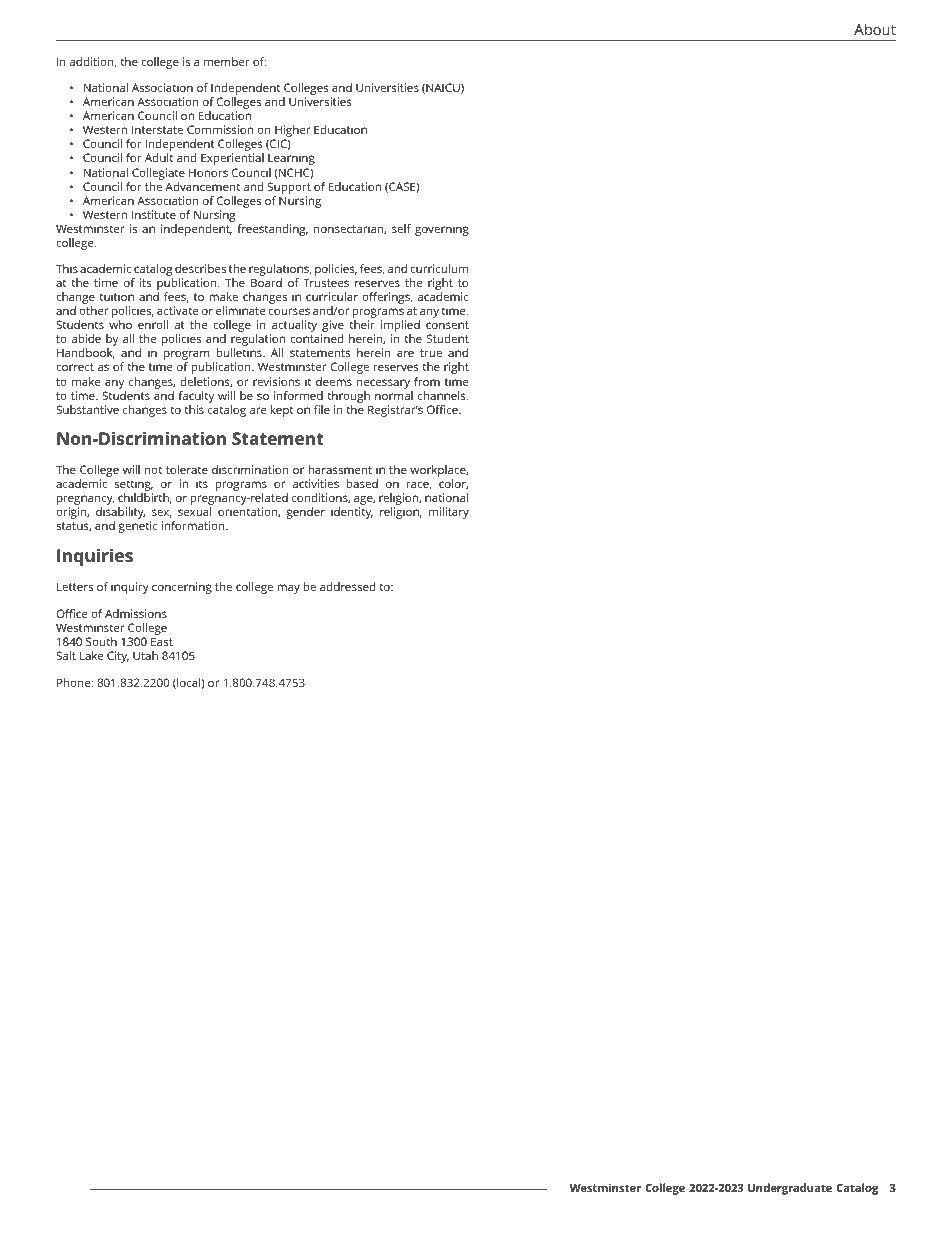 This document has height=1233, width=952. Describe the element at coordinates (196, 397) in the document. I see `faculty` at that location.
